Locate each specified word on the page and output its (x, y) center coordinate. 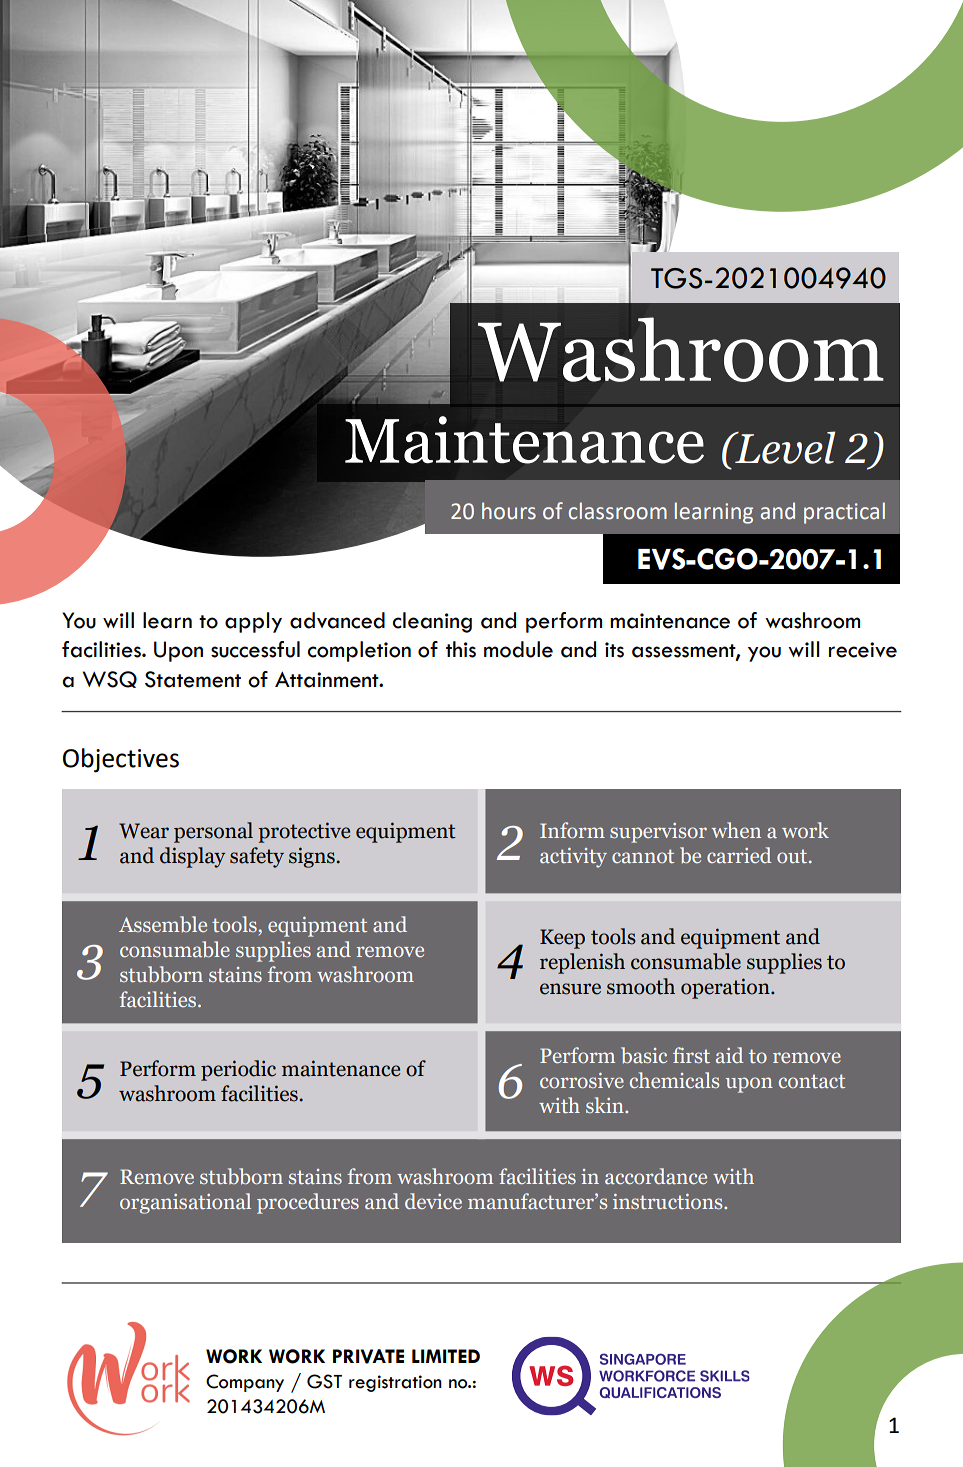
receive (863, 650)
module (518, 649)
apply (253, 622)
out (793, 856)
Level (784, 447)
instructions (669, 1201)
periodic (238, 1070)
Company (245, 1383)
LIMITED (446, 1356)
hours (509, 511)
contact (812, 1081)
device (433, 1201)
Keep (562, 939)
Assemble (163, 924)
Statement (193, 679)
